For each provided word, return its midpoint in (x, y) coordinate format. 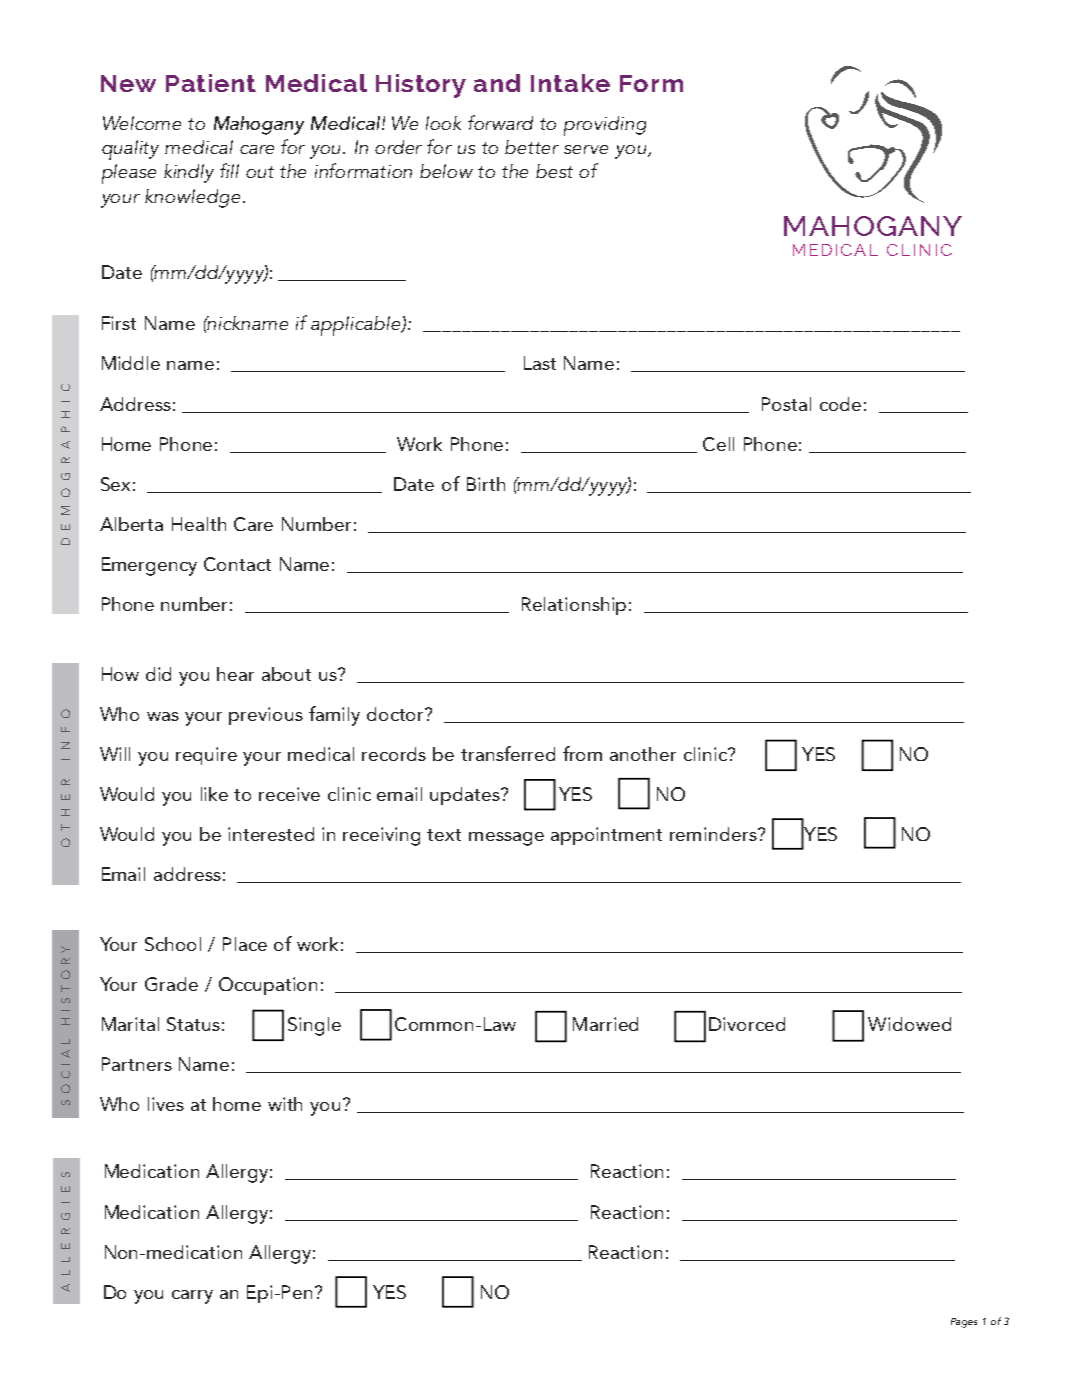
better (532, 147)
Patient (211, 83)
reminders (714, 834)
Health (199, 524)
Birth (486, 484)
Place (245, 944)
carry (192, 1297)
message (506, 839)
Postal (786, 404)
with (285, 1104)
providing (605, 126)
